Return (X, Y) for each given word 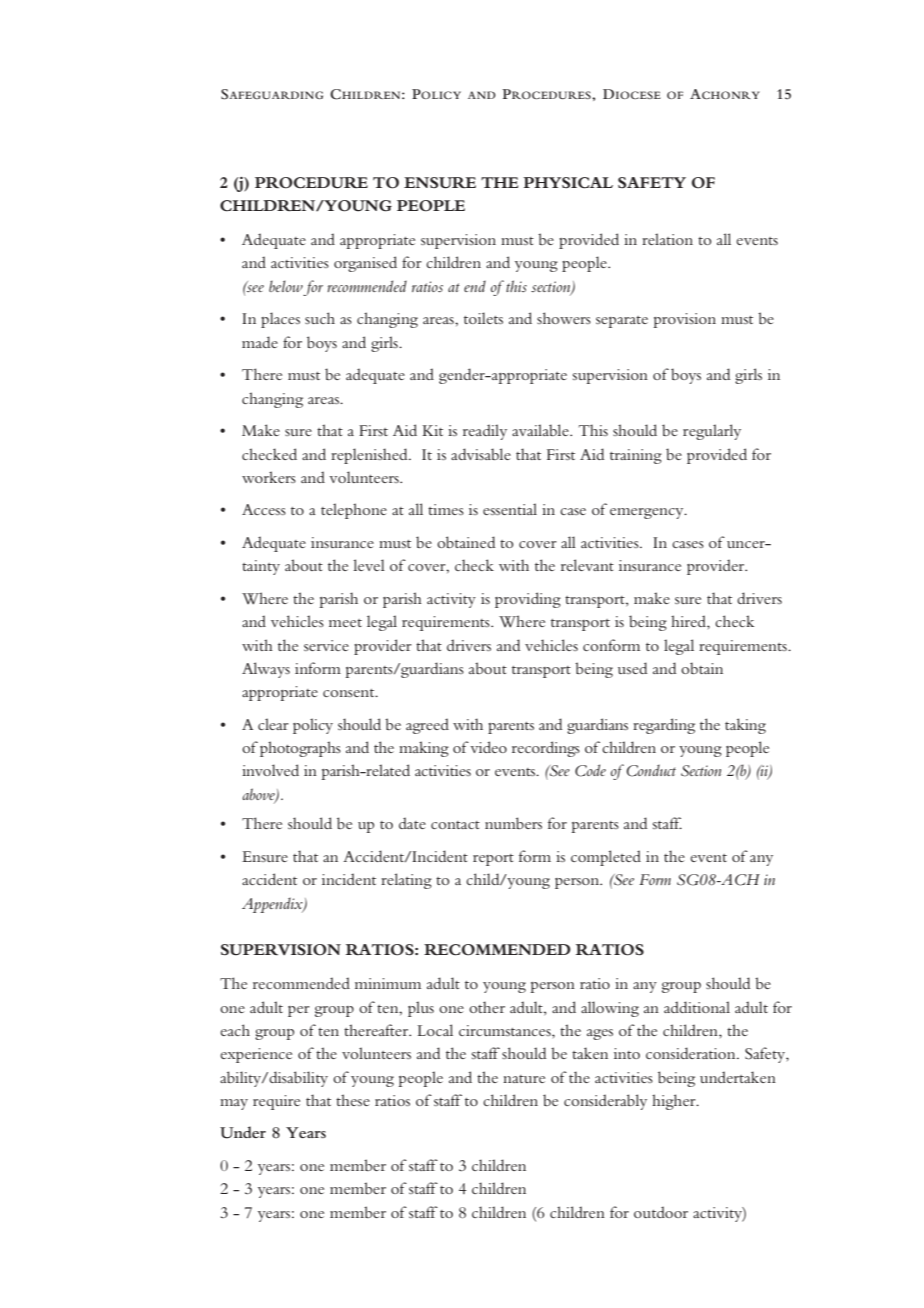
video (487, 747)
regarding (664, 726)
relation (667, 239)
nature (524, 1079)
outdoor (661, 1212)
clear (273, 724)
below (286, 286)
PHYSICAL (568, 183)
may (234, 1104)
